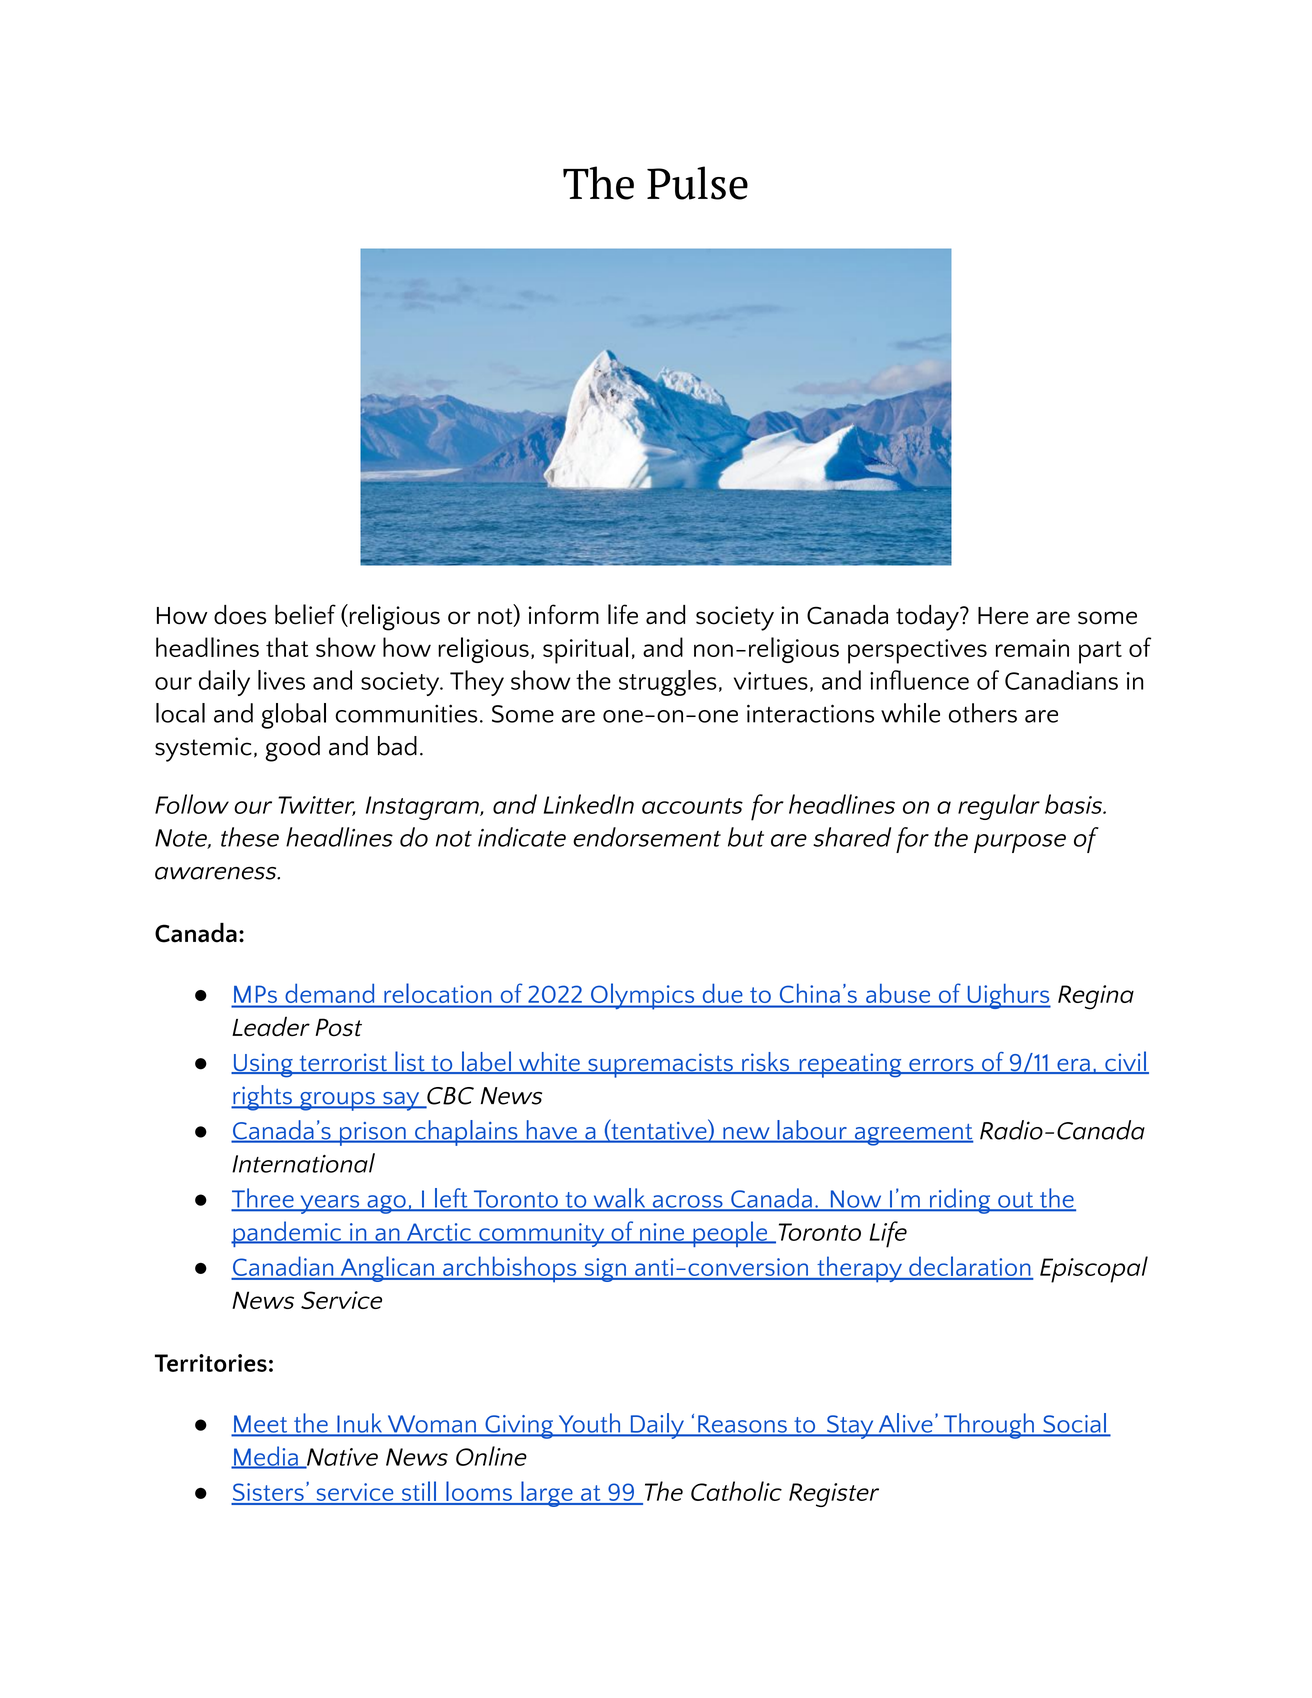 The image size is (1312, 1698). Describe the element at coordinates (266, 1457) in the screenshot. I see `Media` at that location.
